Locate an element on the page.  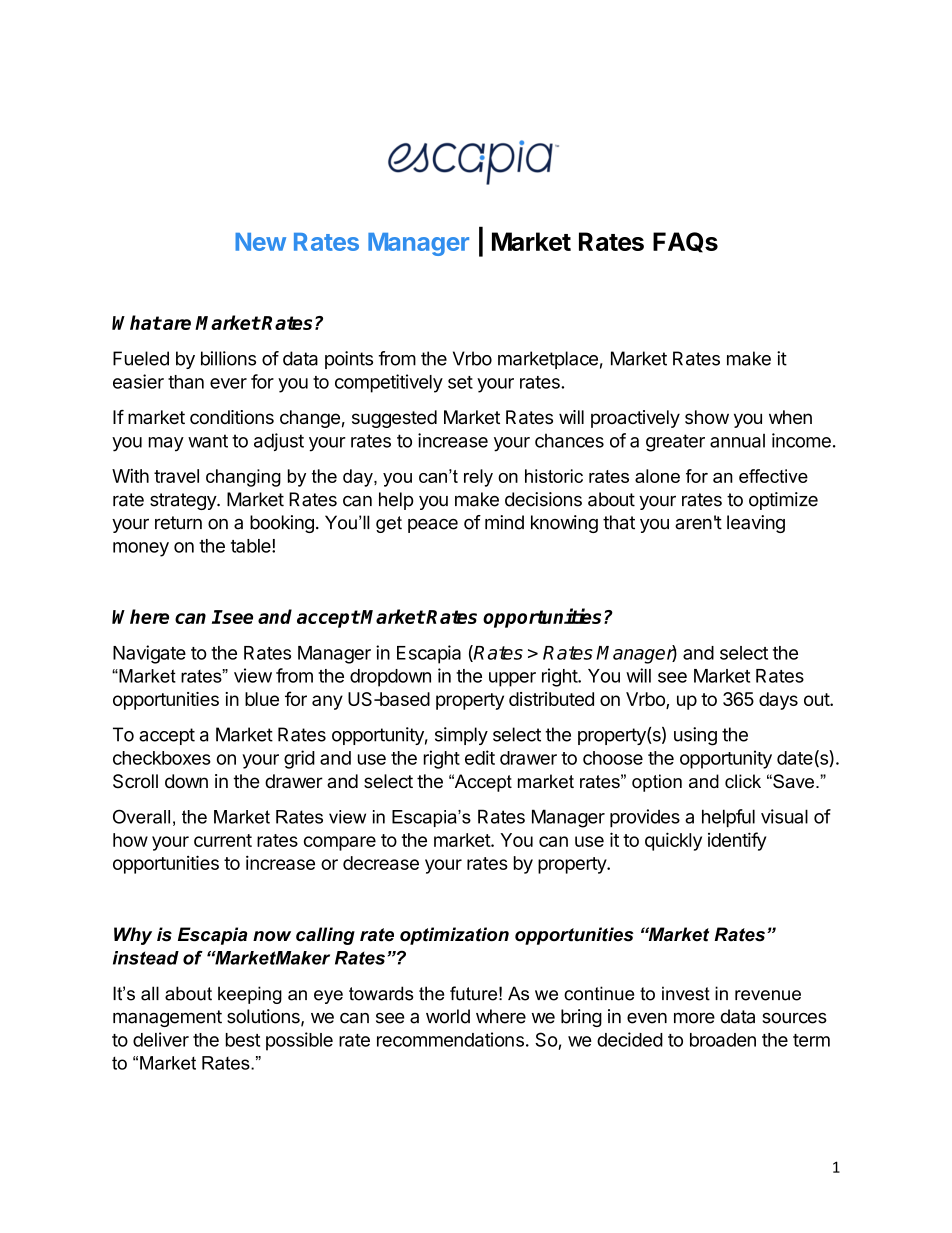
upper is located at coordinates (512, 679).
